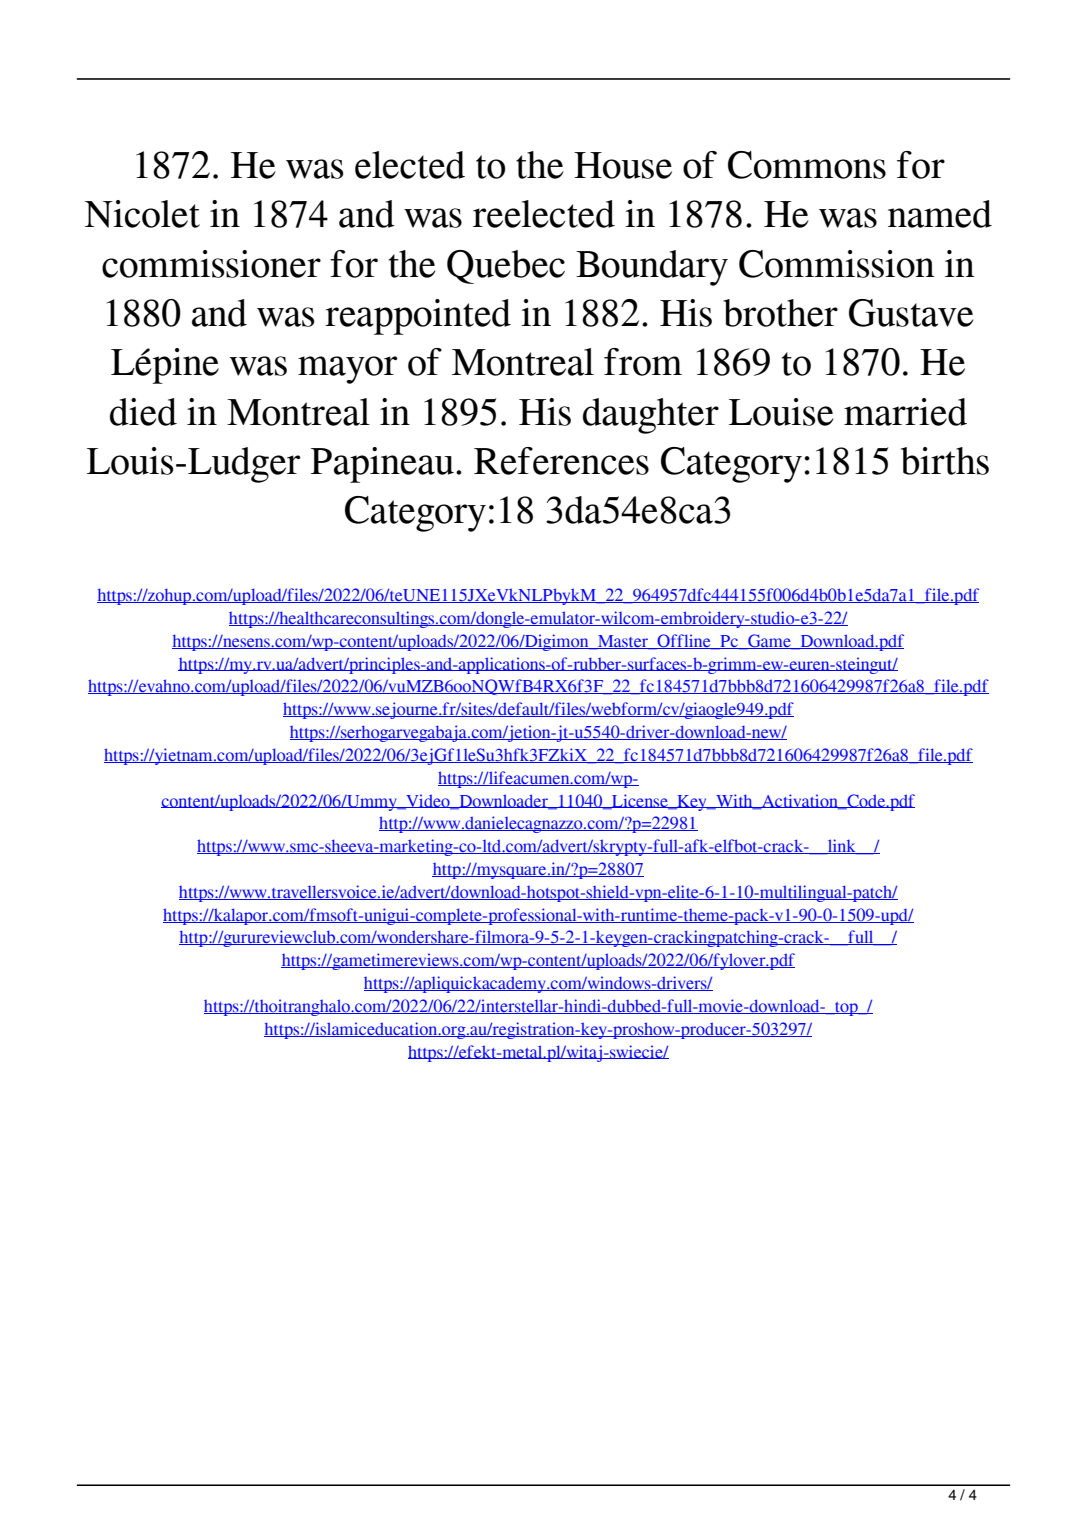 Image resolution: width=1087 pixels, height=1537 pixels. I want to click on House, so click(623, 165).
